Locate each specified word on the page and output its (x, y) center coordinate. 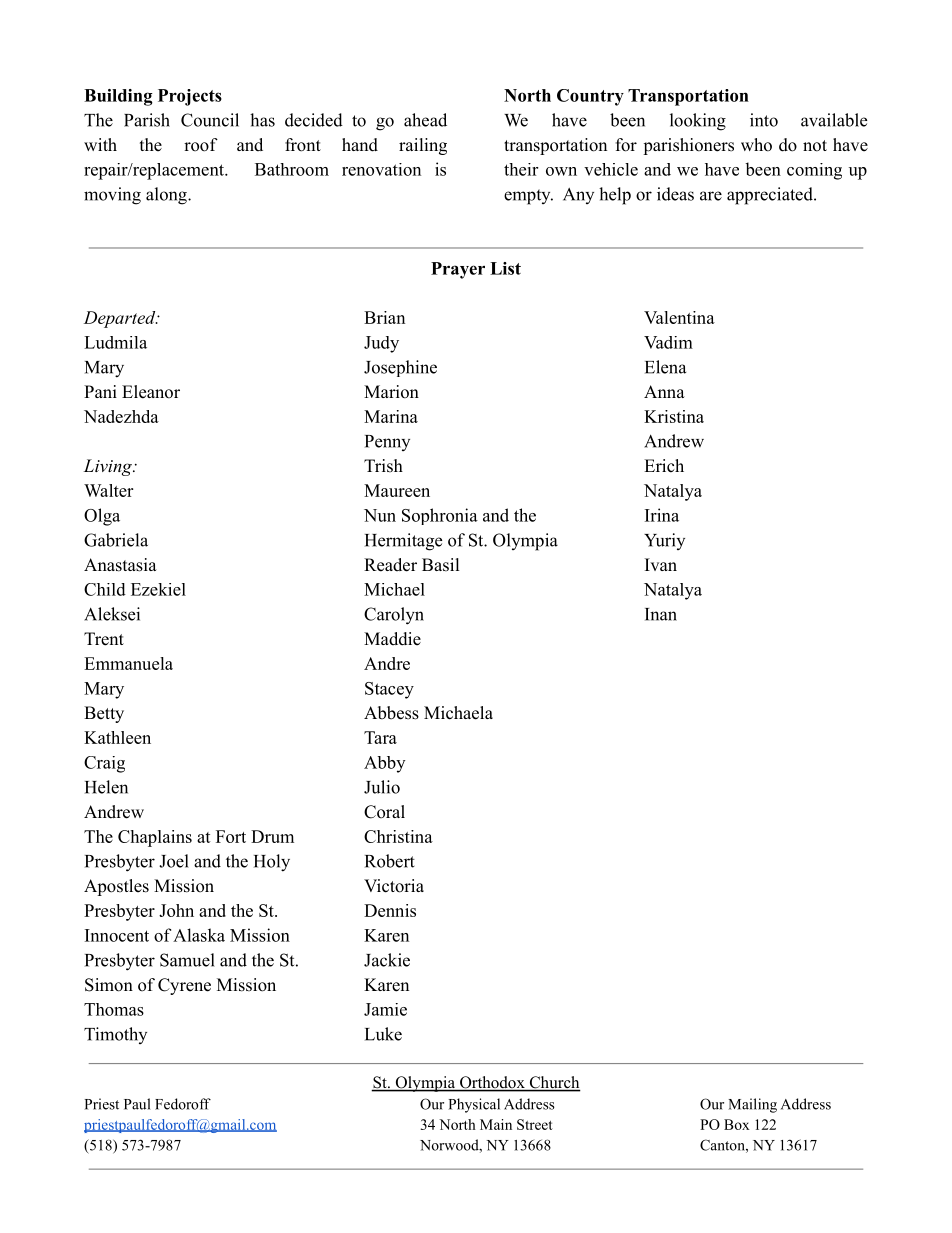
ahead (425, 120)
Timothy (115, 1035)
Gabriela (116, 540)
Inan (661, 614)
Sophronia (440, 516)
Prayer (458, 270)
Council (210, 120)
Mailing (752, 1105)
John (176, 910)
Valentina (679, 317)
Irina (662, 515)
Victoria (394, 886)
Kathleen (117, 737)
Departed (121, 319)
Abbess (391, 713)
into (764, 120)
